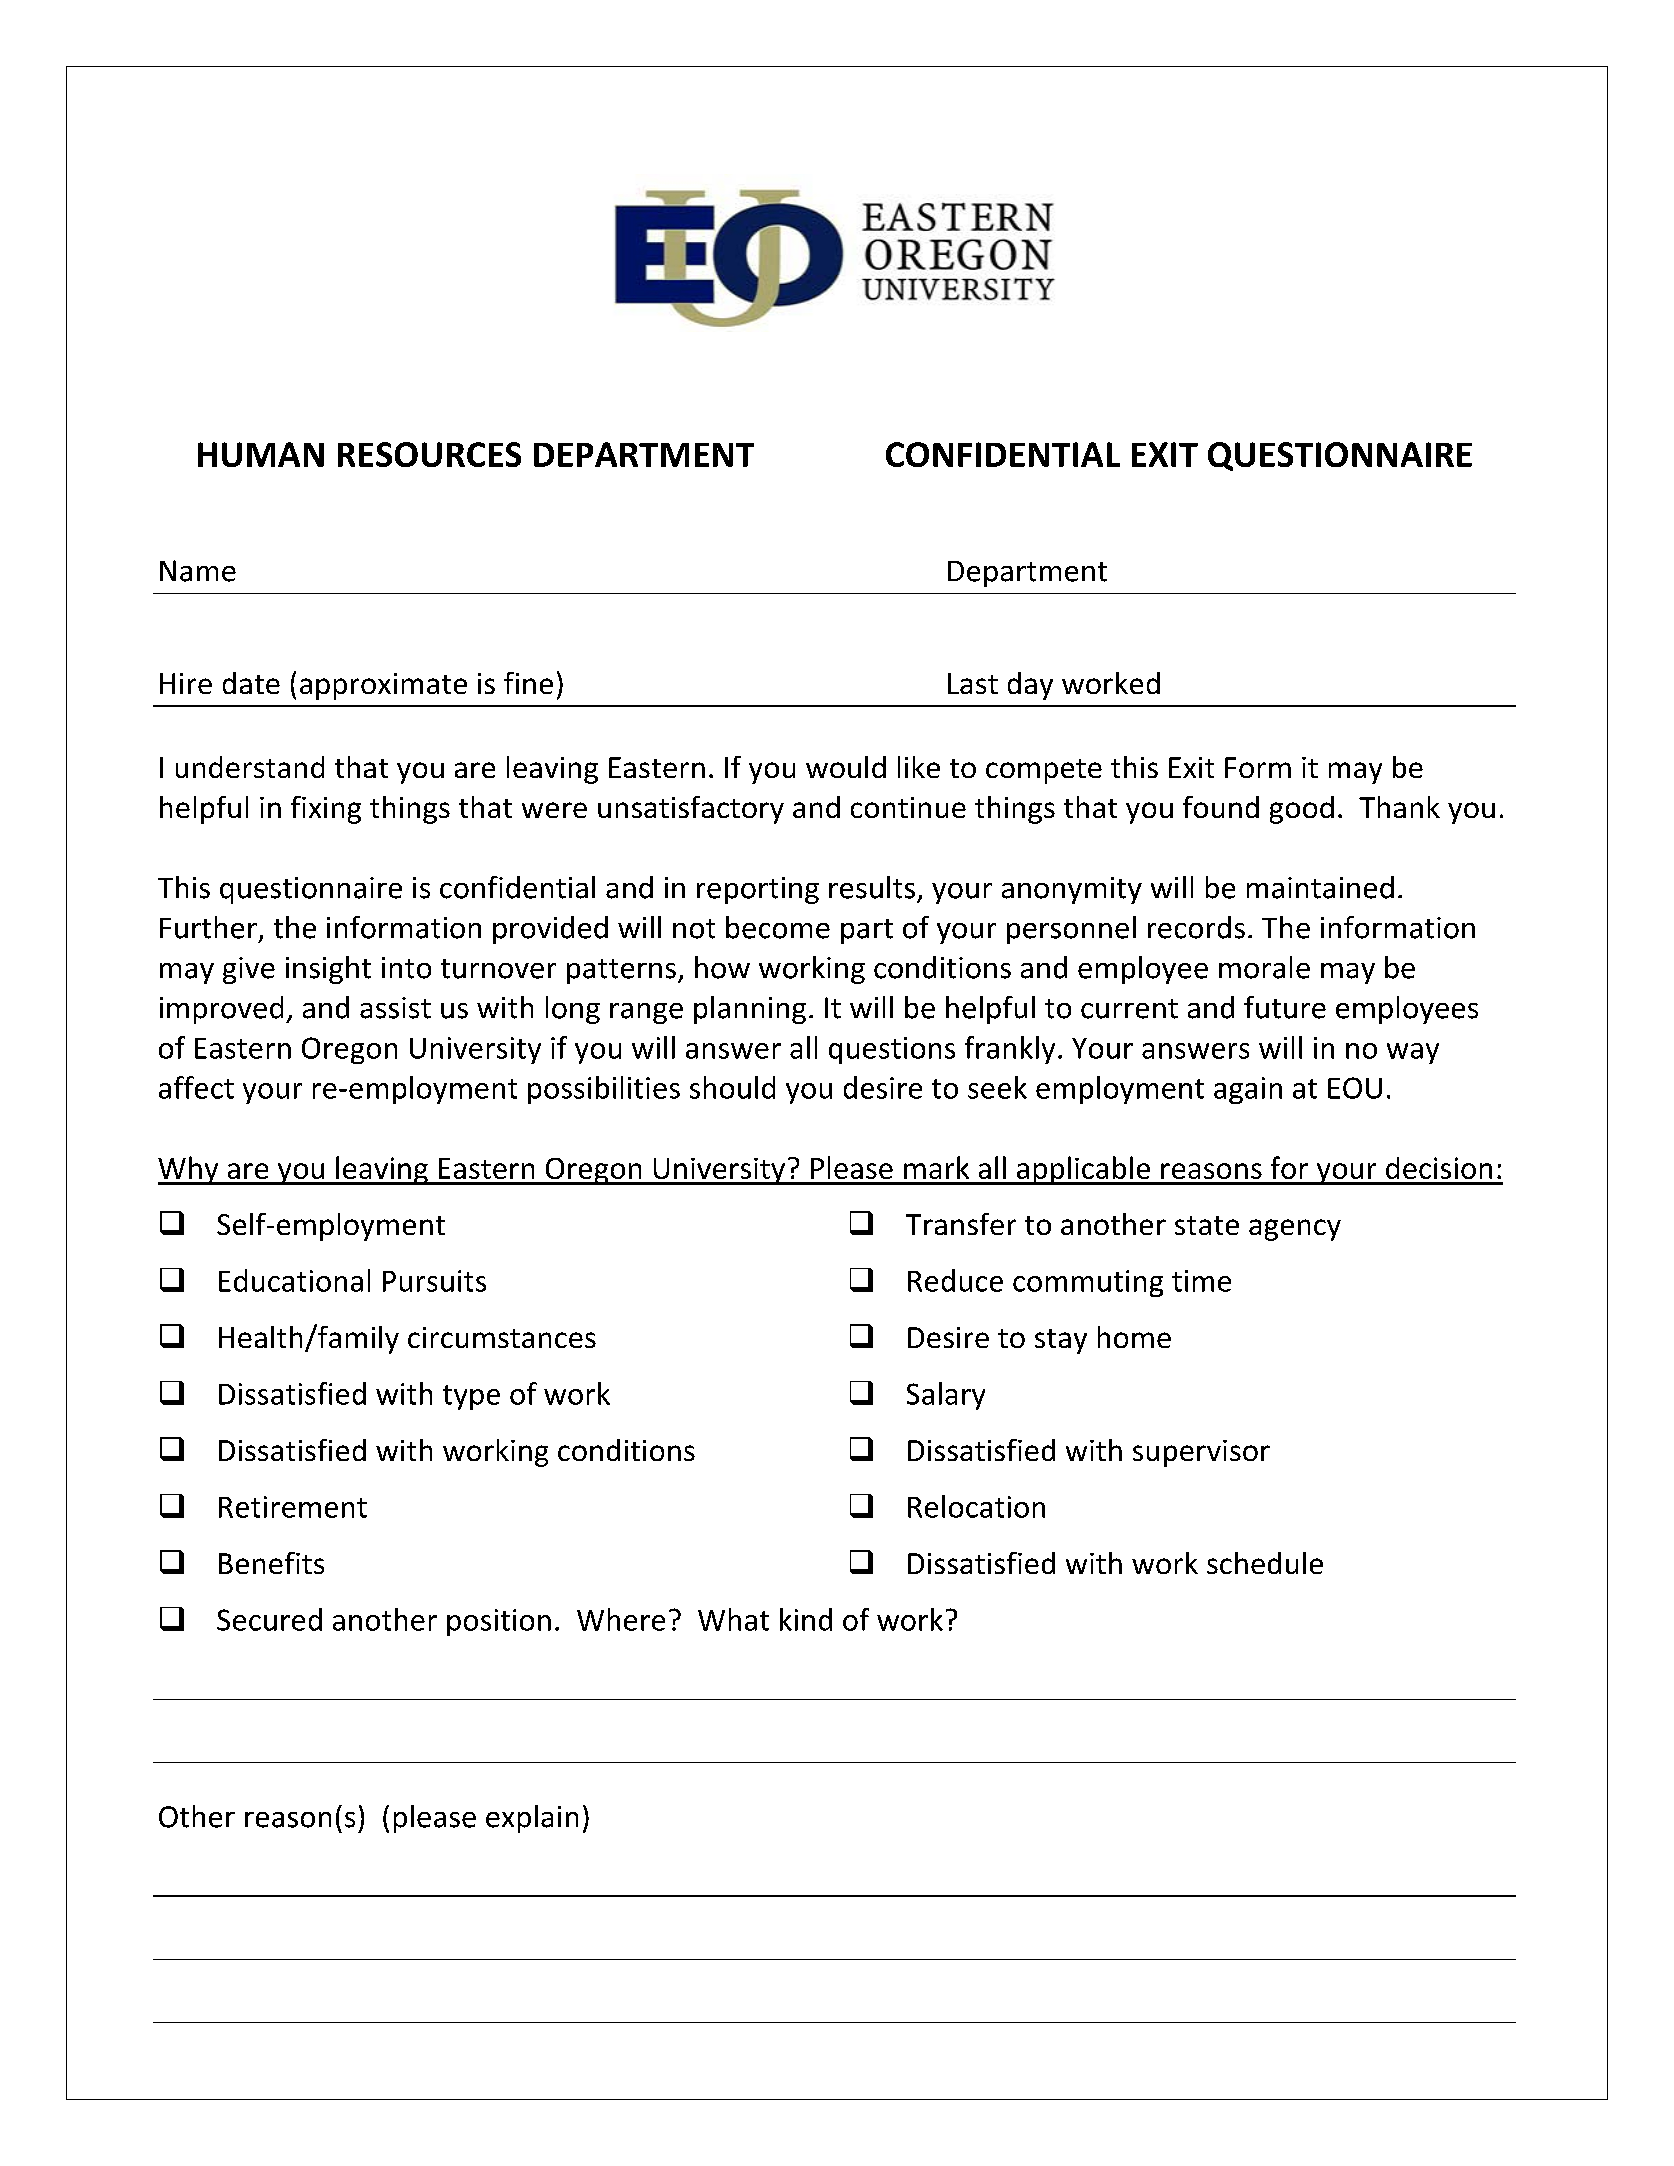 The height and width of the document is (2166, 1674). What do you see at coordinates (532, 1819) in the document?
I see `explain` at bounding box center [532, 1819].
